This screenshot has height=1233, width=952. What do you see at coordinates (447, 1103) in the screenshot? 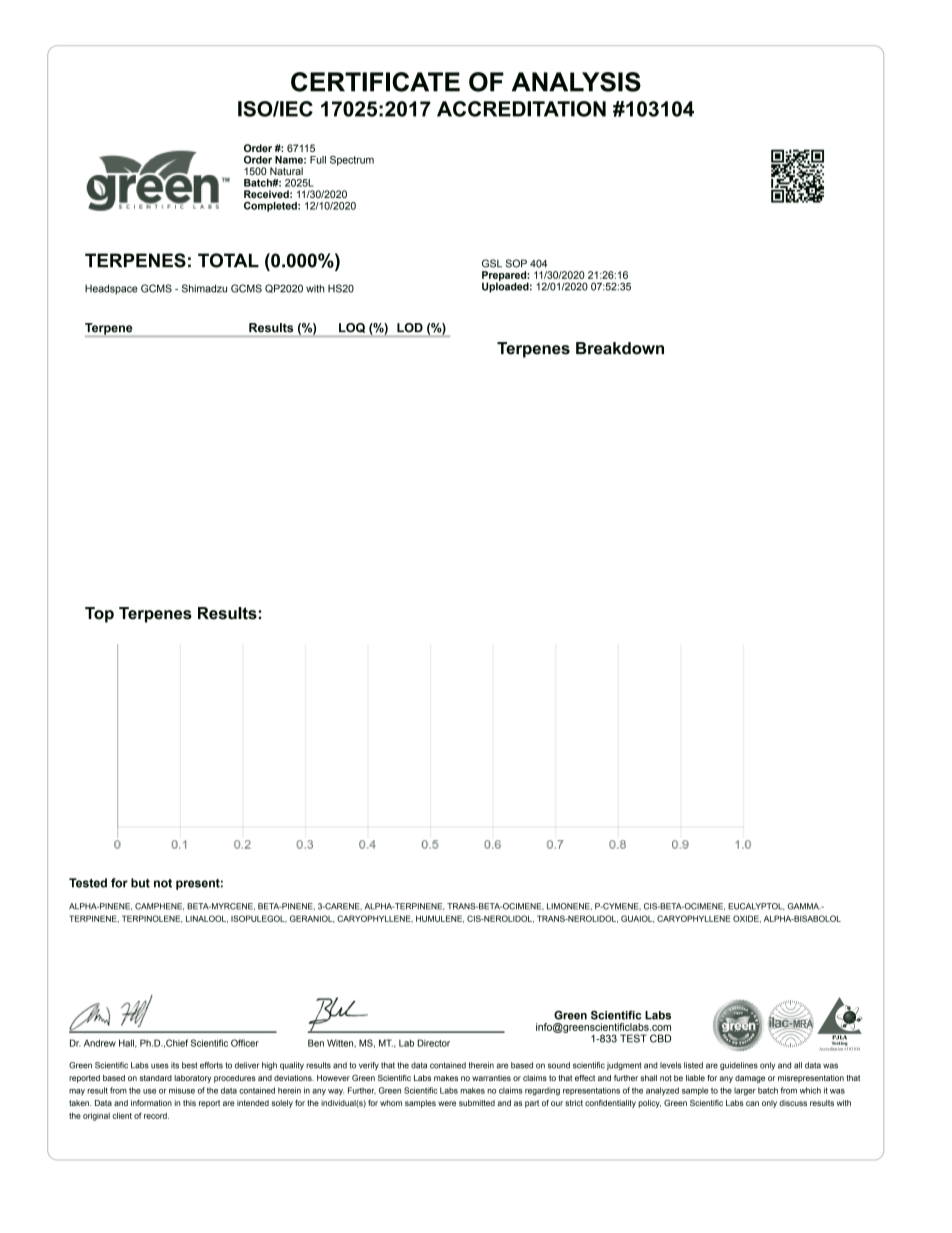
I see `were` at bounding box center [447, 1103].
